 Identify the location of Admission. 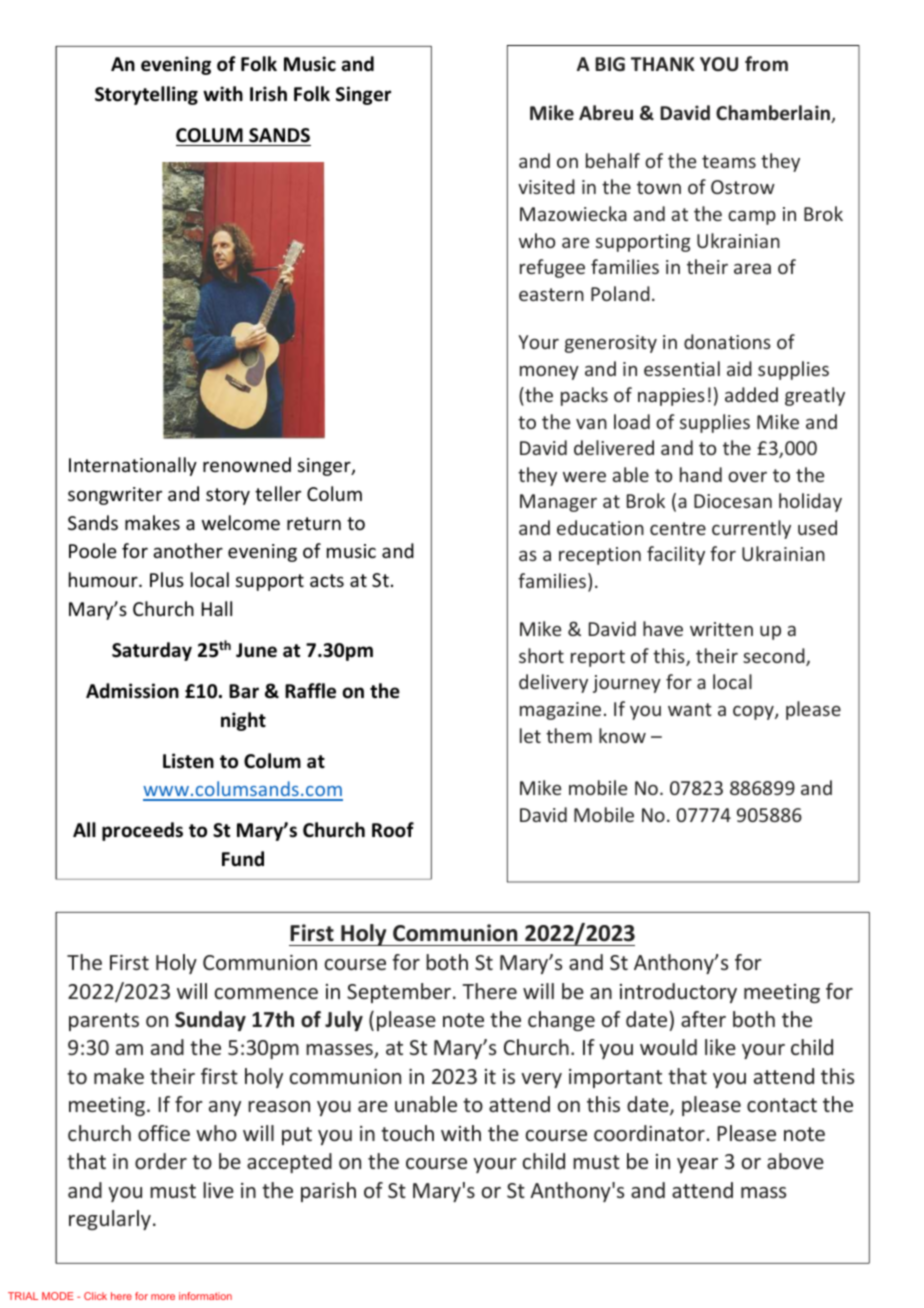
(132, 691).
